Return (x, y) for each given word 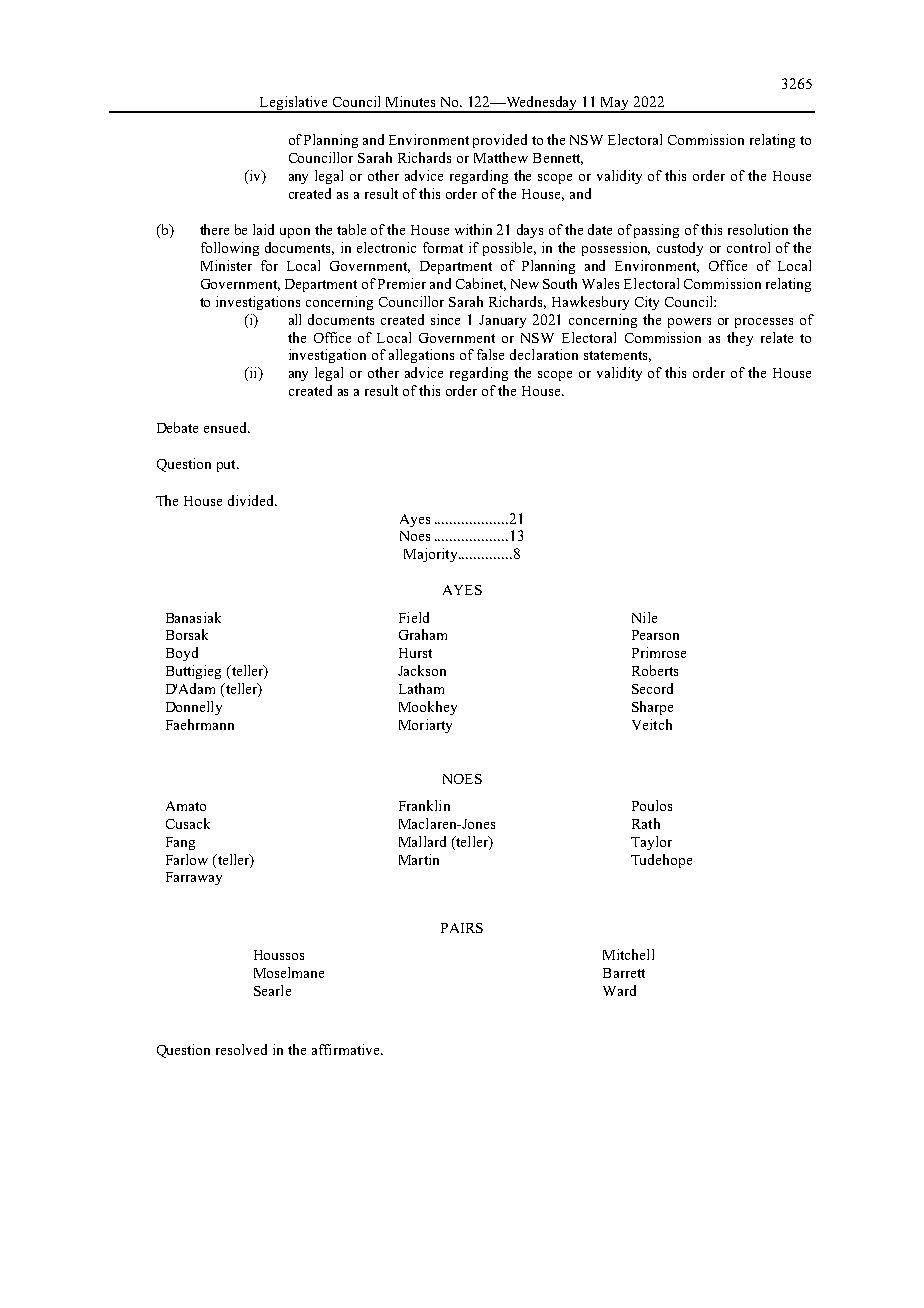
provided (500, 141)
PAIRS (462, 928)
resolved (241, 1049)
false (490, 354)
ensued (226, 427)
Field (414, 617)
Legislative (293, 104)
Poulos (652, 805)
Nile (644, 617)
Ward (619, 990)
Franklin (424, 805)
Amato (186, 806)
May (615, 105)
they (740, 339)
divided (252, 500)
